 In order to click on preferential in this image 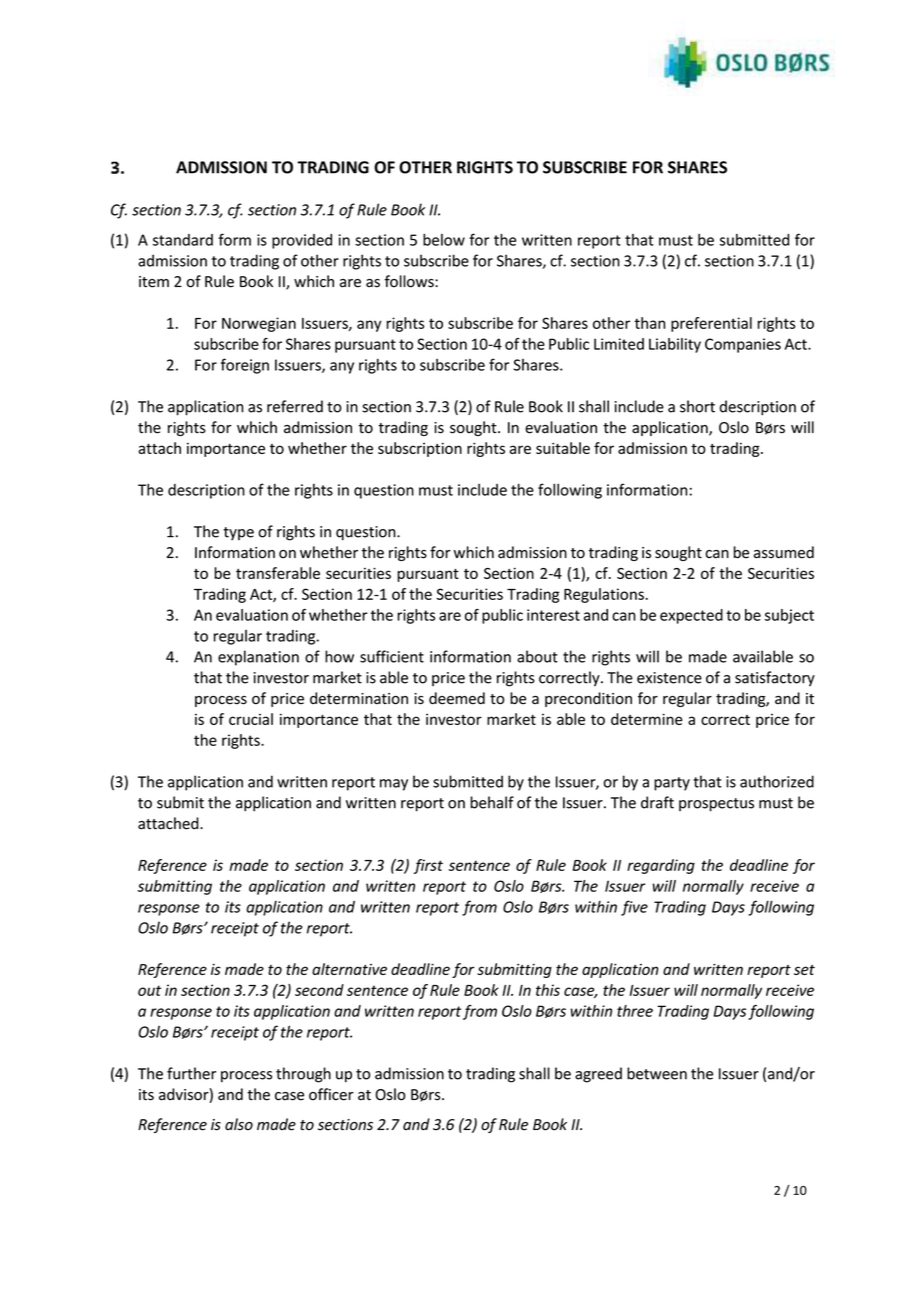, I will do `click(711, 324)`.
